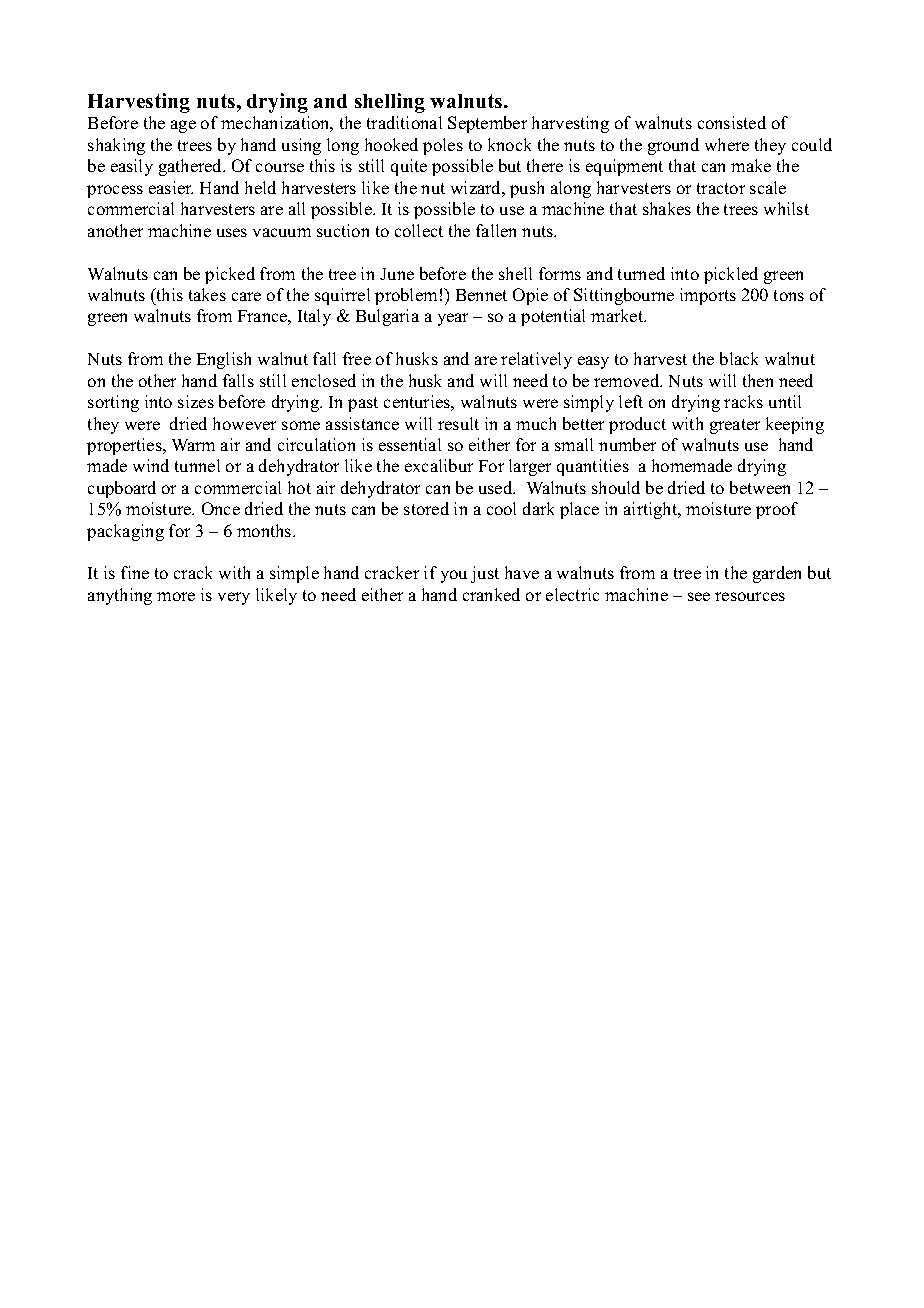 The height and width of the document is (1308, 924). I want to click on excalibur, so click(439, 465).
